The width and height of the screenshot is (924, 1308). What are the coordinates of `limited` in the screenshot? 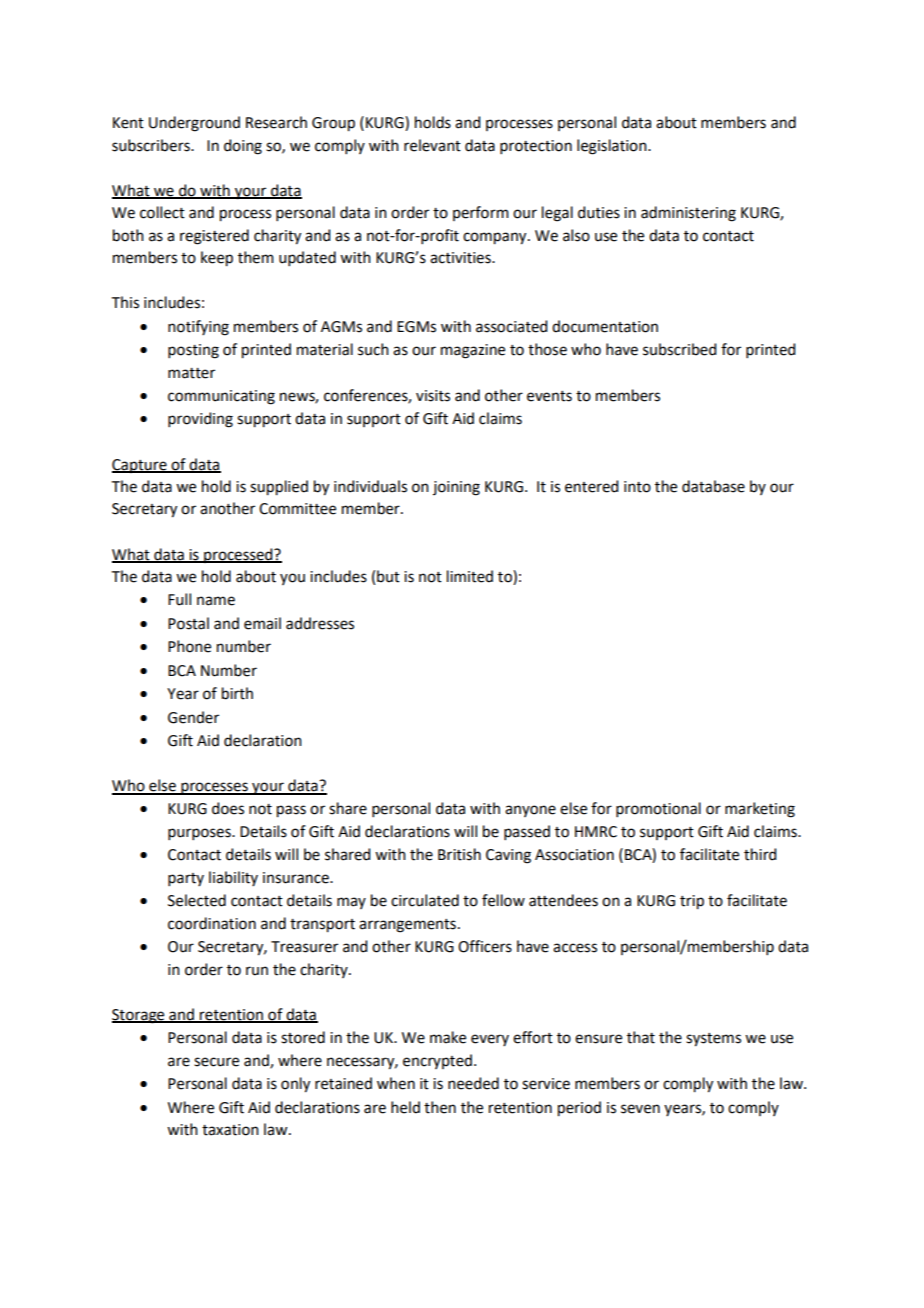 It's located at (470, 576).
